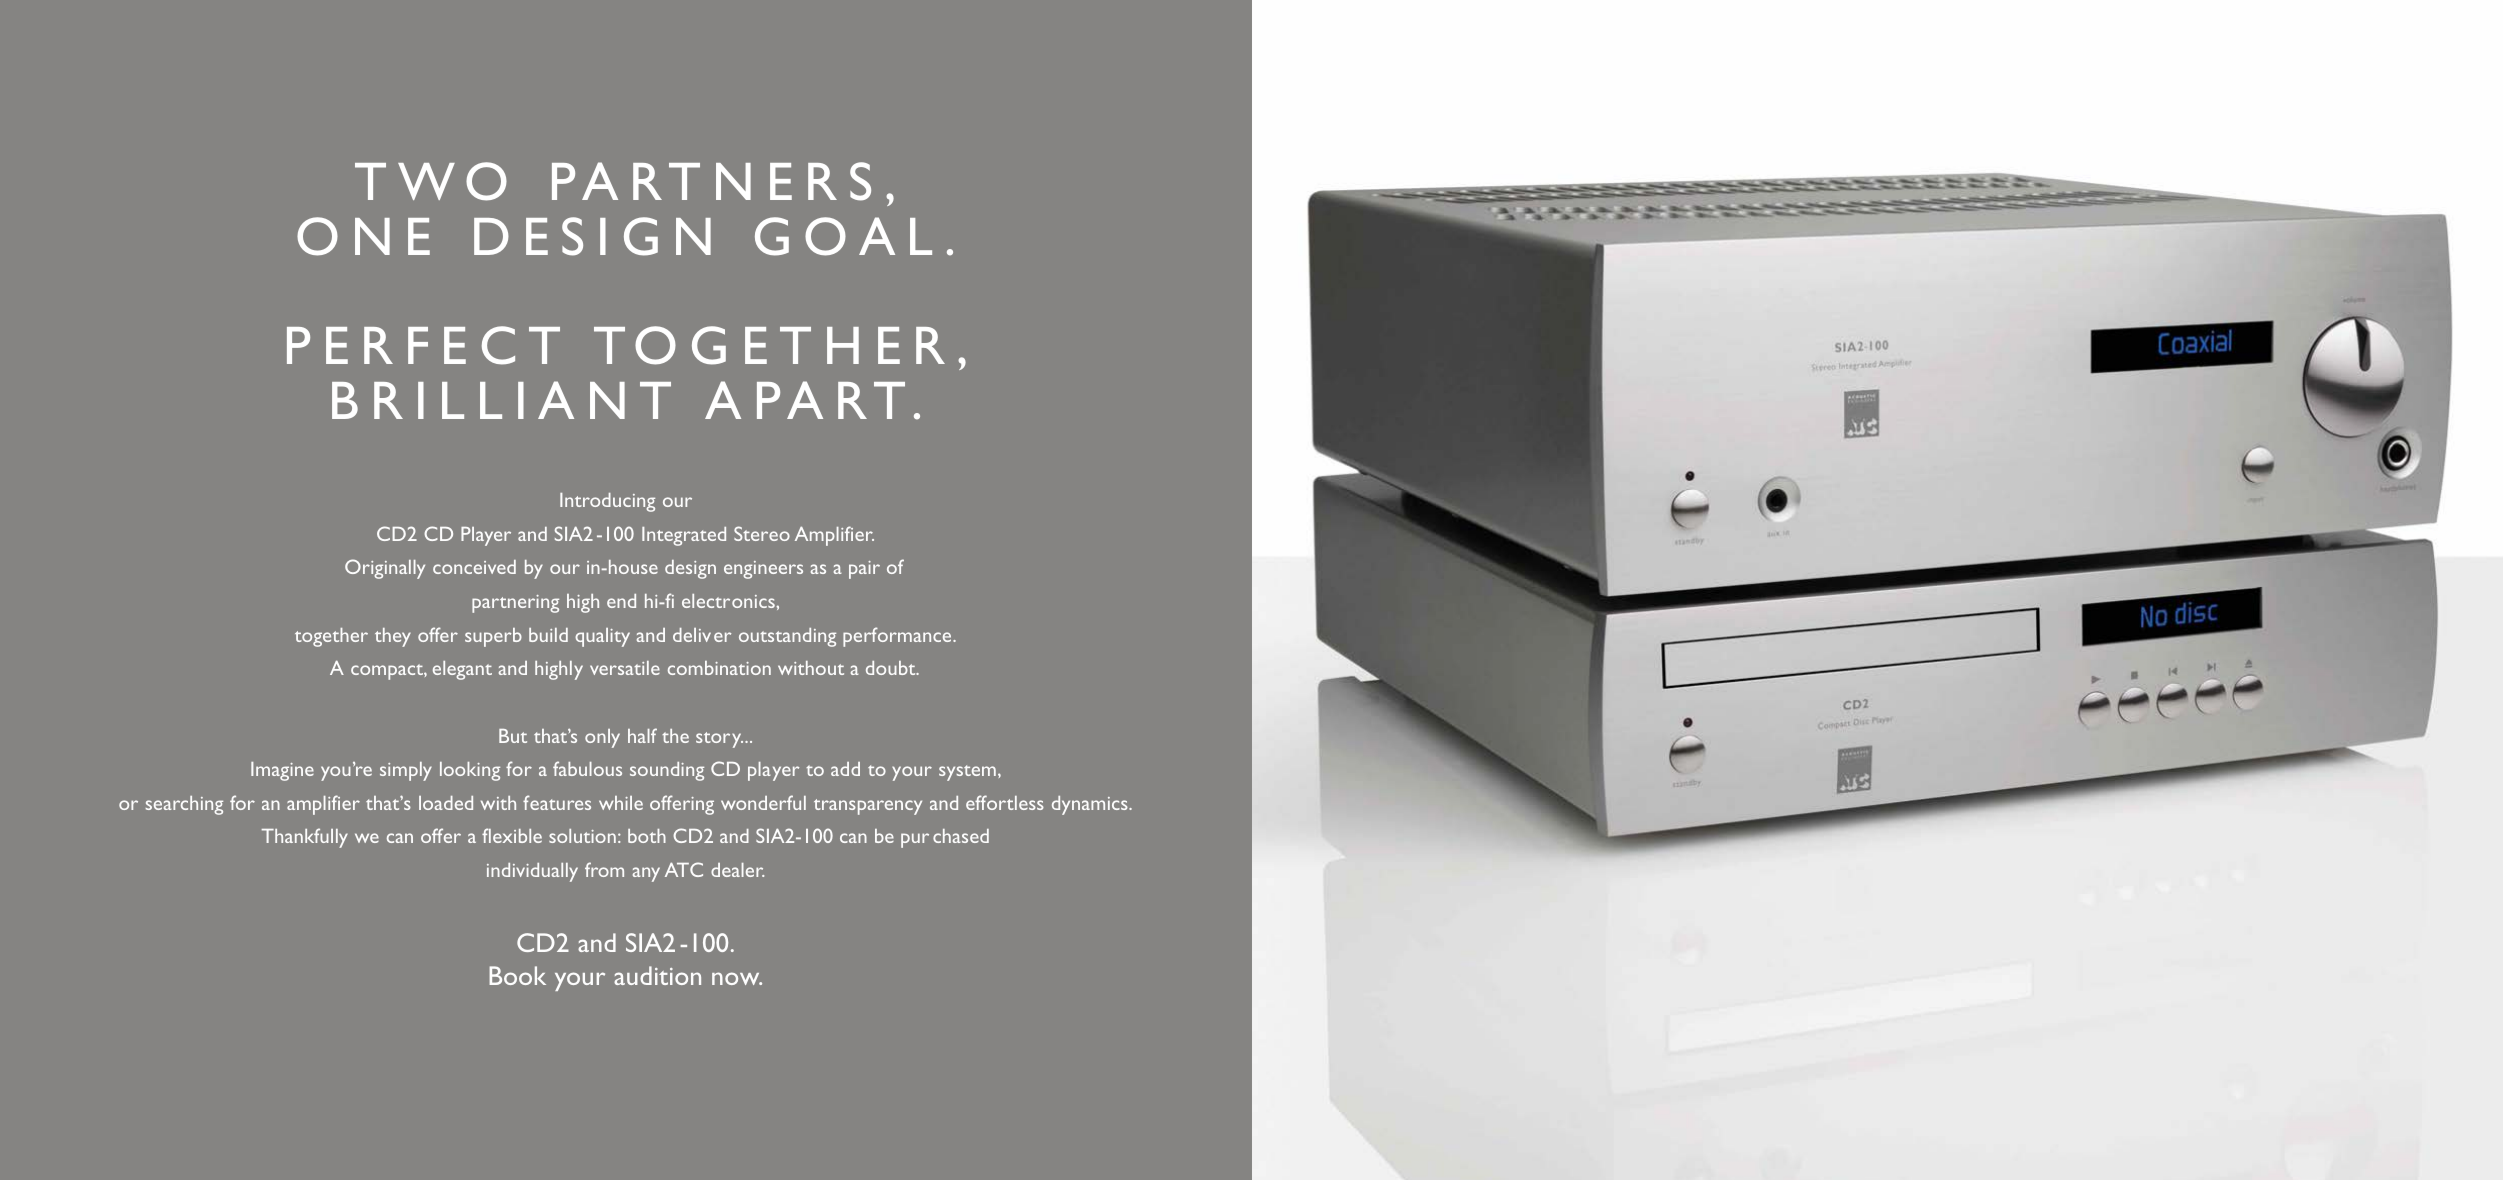  Describe the element at coordinates (915, 840) in the document. I see `pur` at that location.
